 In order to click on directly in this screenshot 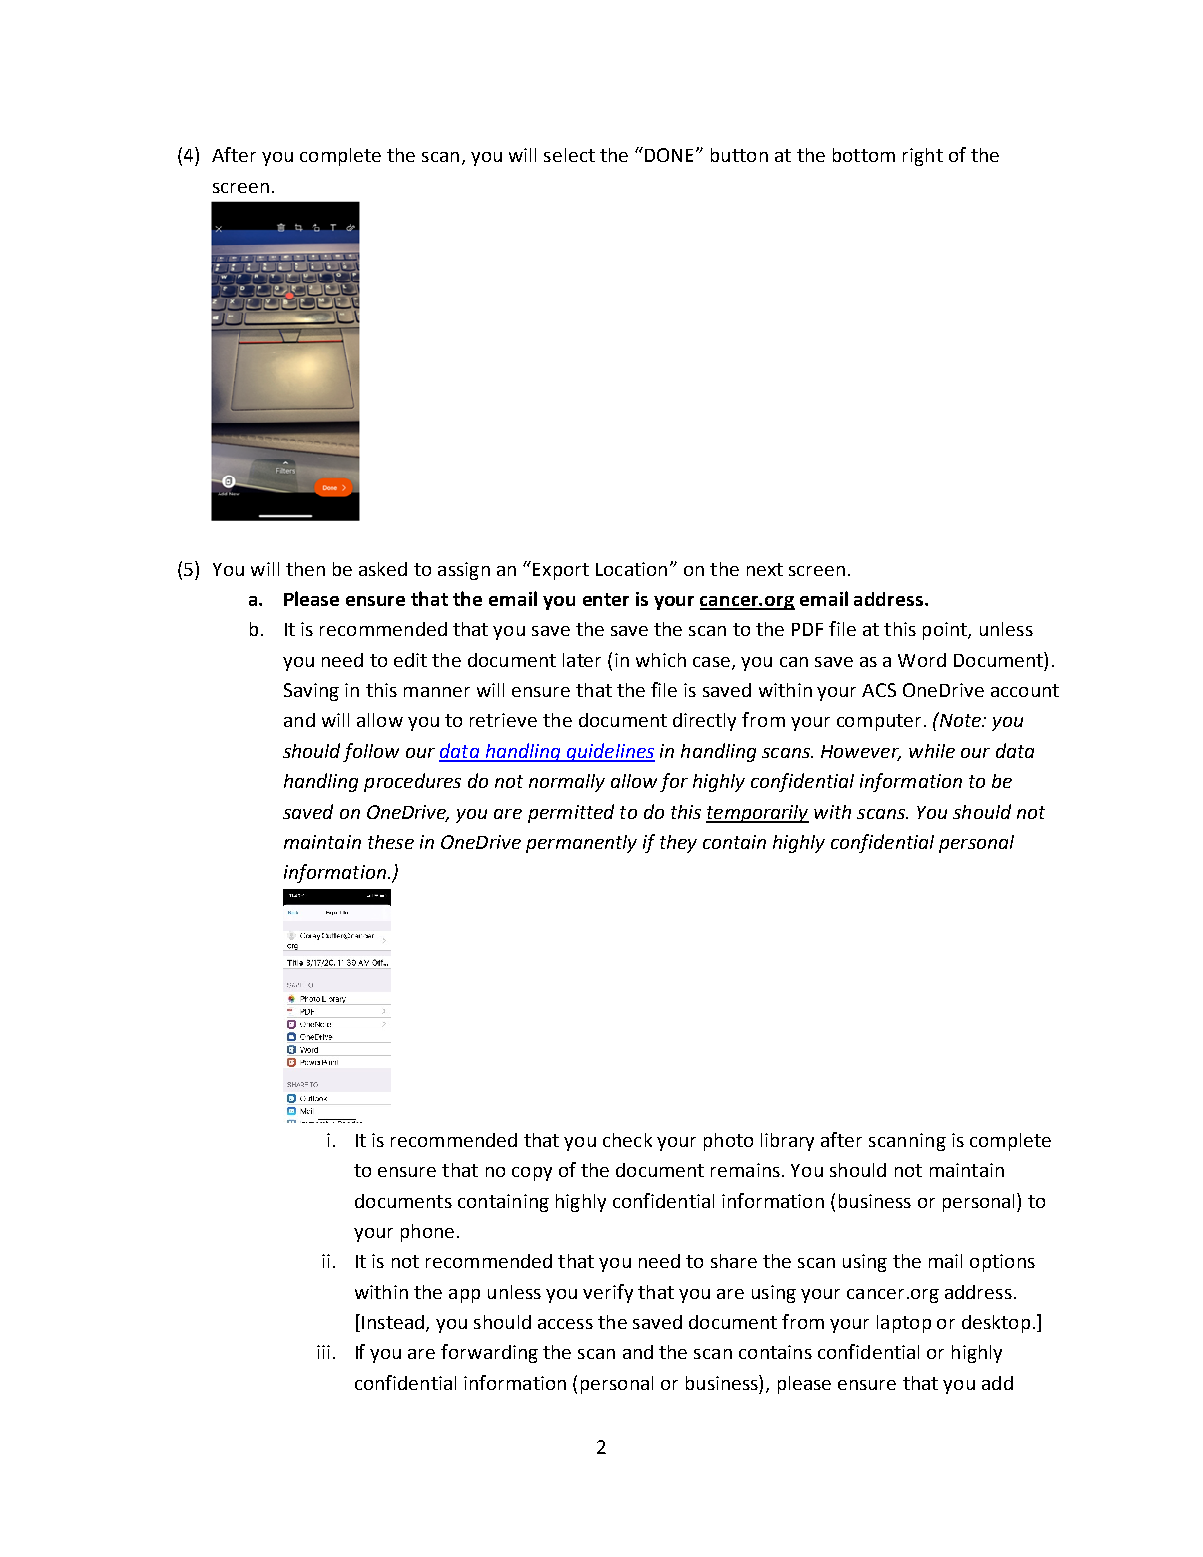, I will do `click(704, 722)`.
